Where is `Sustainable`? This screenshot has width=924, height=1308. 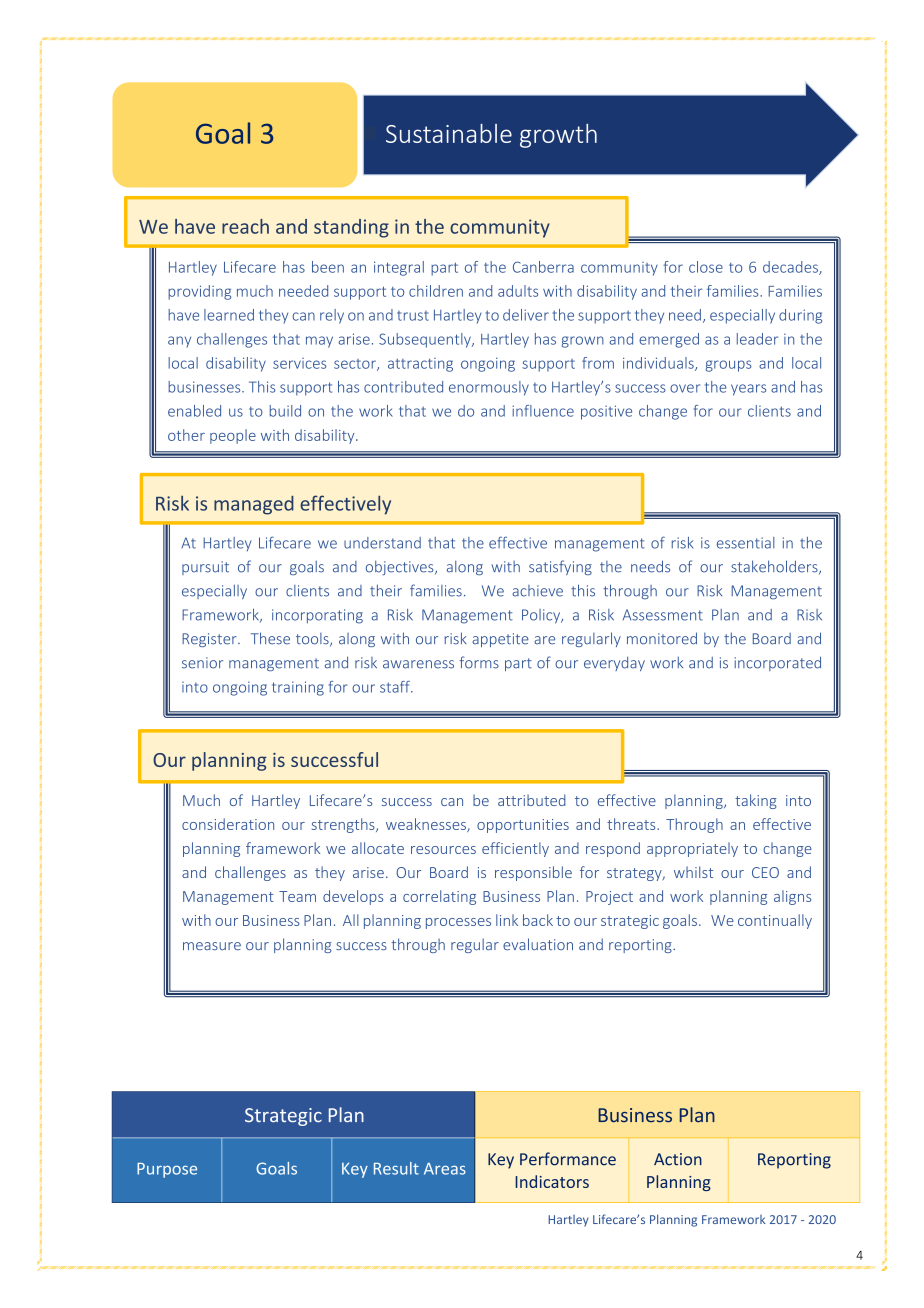
Sustainable is located at coordinates (449, 133).
